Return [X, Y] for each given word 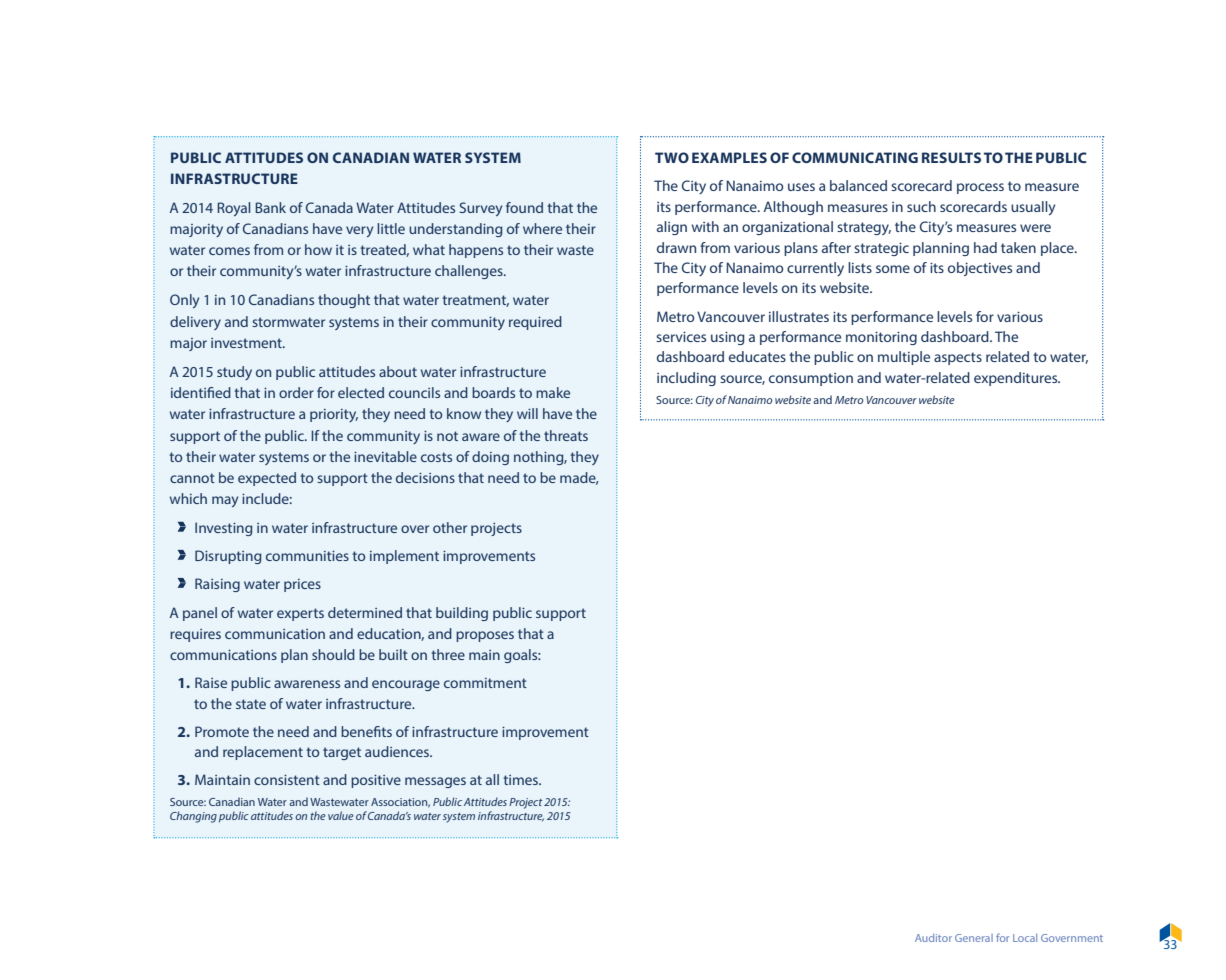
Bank [270, 207]
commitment [485, 683]
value [341, 815]
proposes [485, 636]
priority [334, 415]
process [980, 188]
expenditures [1017, 379]
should [333, 654]
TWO [672, 157]
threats [566, 435]
